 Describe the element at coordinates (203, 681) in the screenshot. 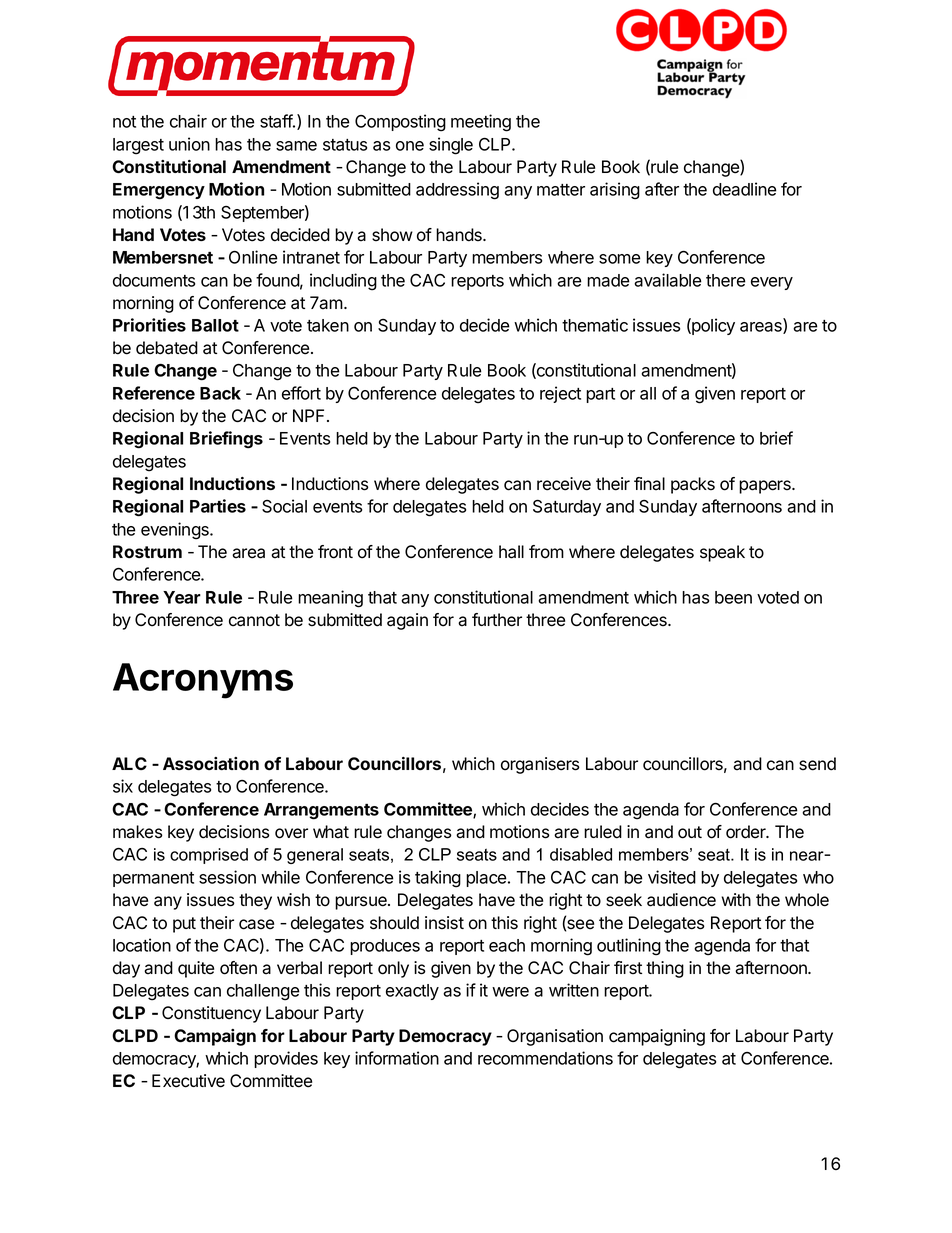

I see `Acronyms` at that location.
